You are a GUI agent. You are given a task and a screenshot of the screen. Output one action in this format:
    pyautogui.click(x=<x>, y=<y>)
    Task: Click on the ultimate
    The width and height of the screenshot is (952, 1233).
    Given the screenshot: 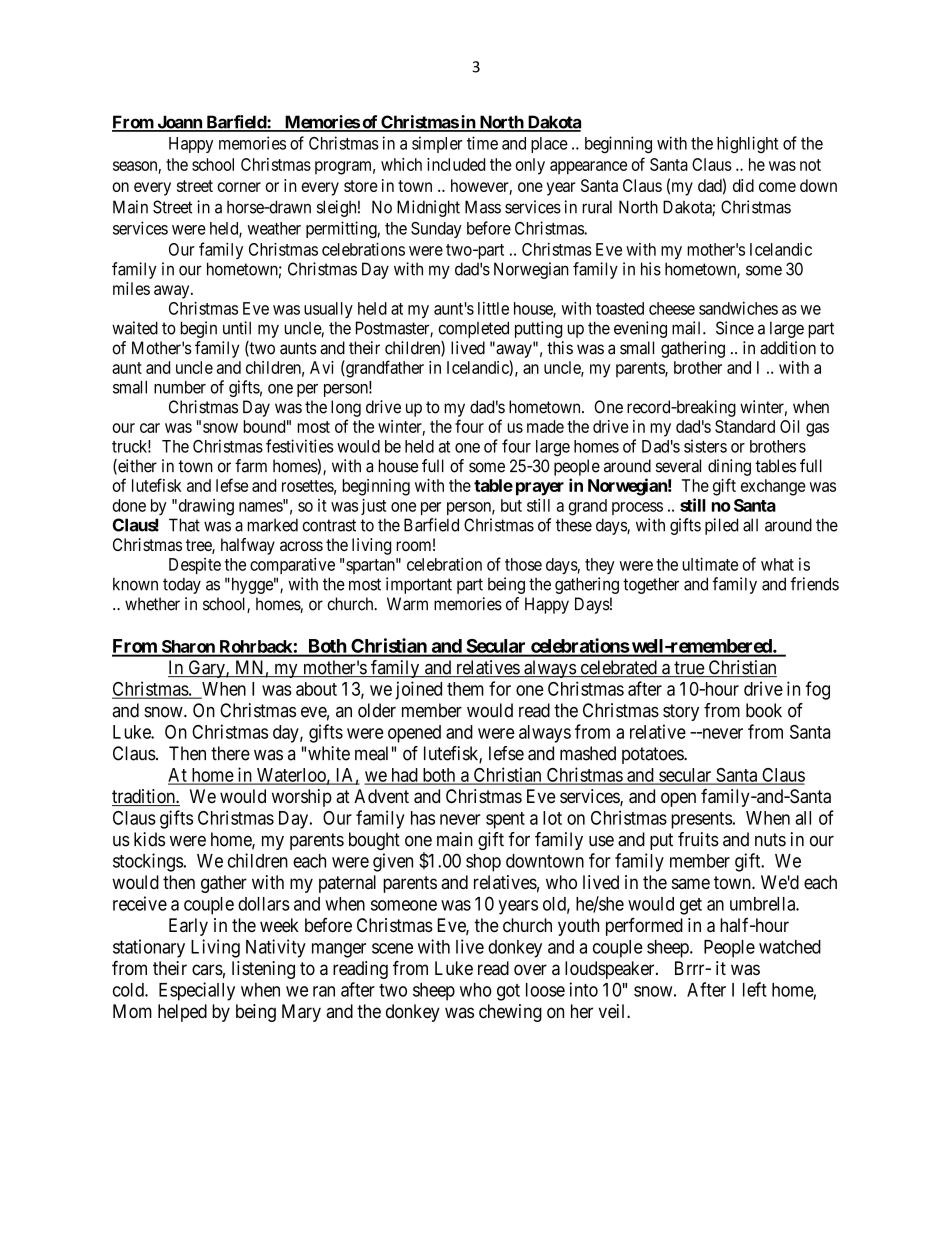 What is the action you would take?
    pyautogui.click(x=710, y=564)
